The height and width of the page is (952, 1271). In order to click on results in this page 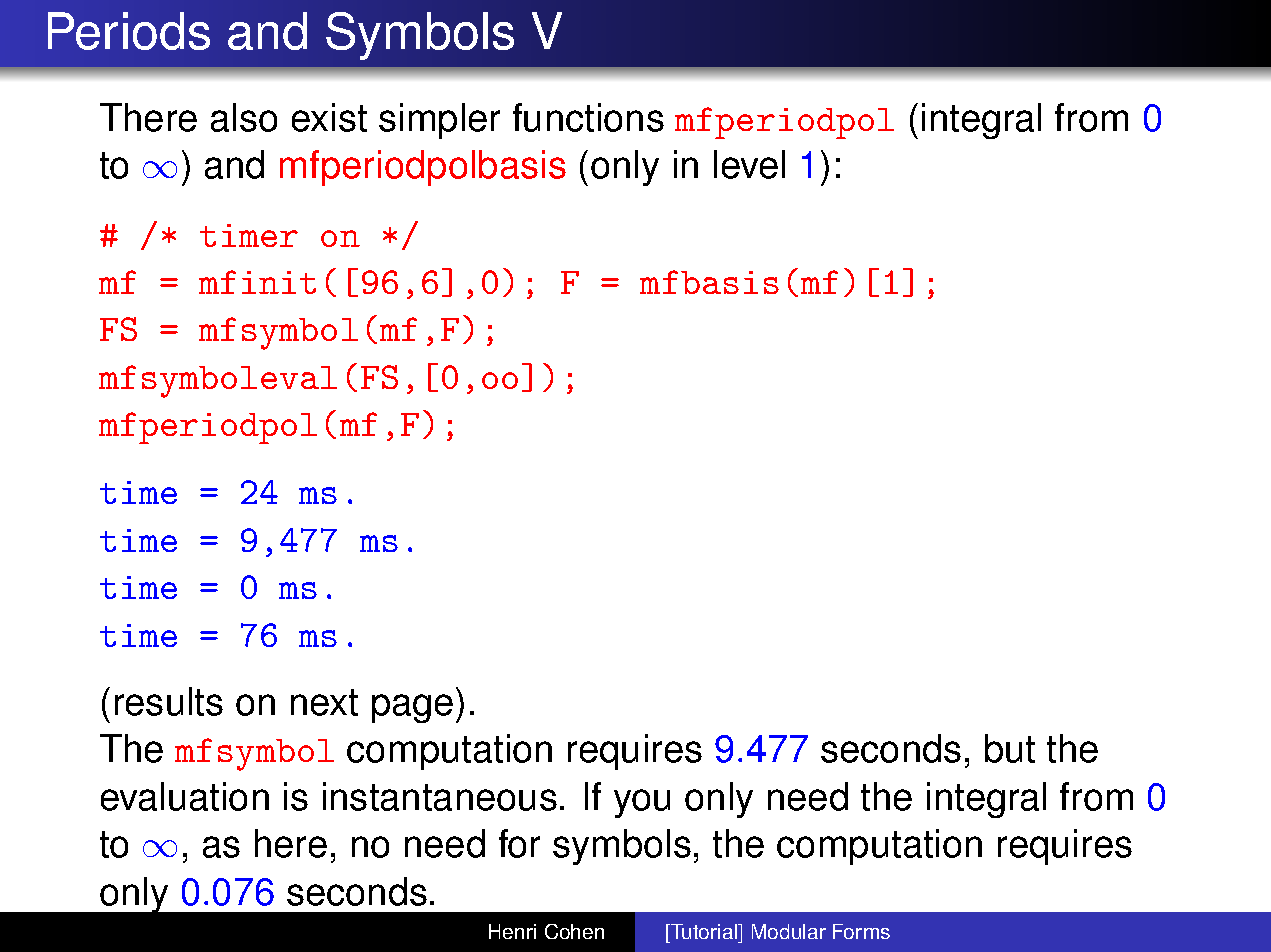, I will do `click(169, 701)`.
